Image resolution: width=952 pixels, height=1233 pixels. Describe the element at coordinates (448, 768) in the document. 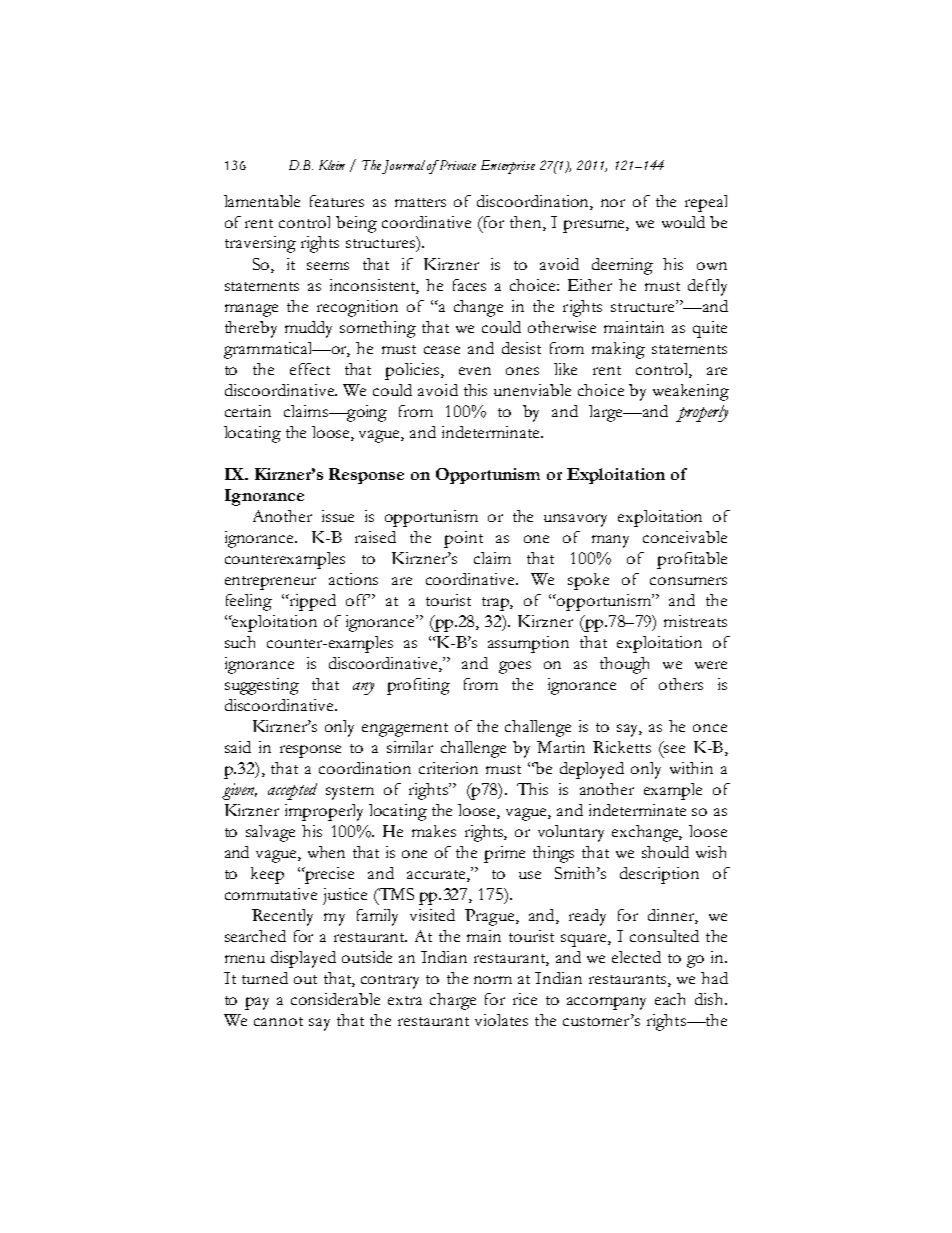

I see `criterion` at that location.
